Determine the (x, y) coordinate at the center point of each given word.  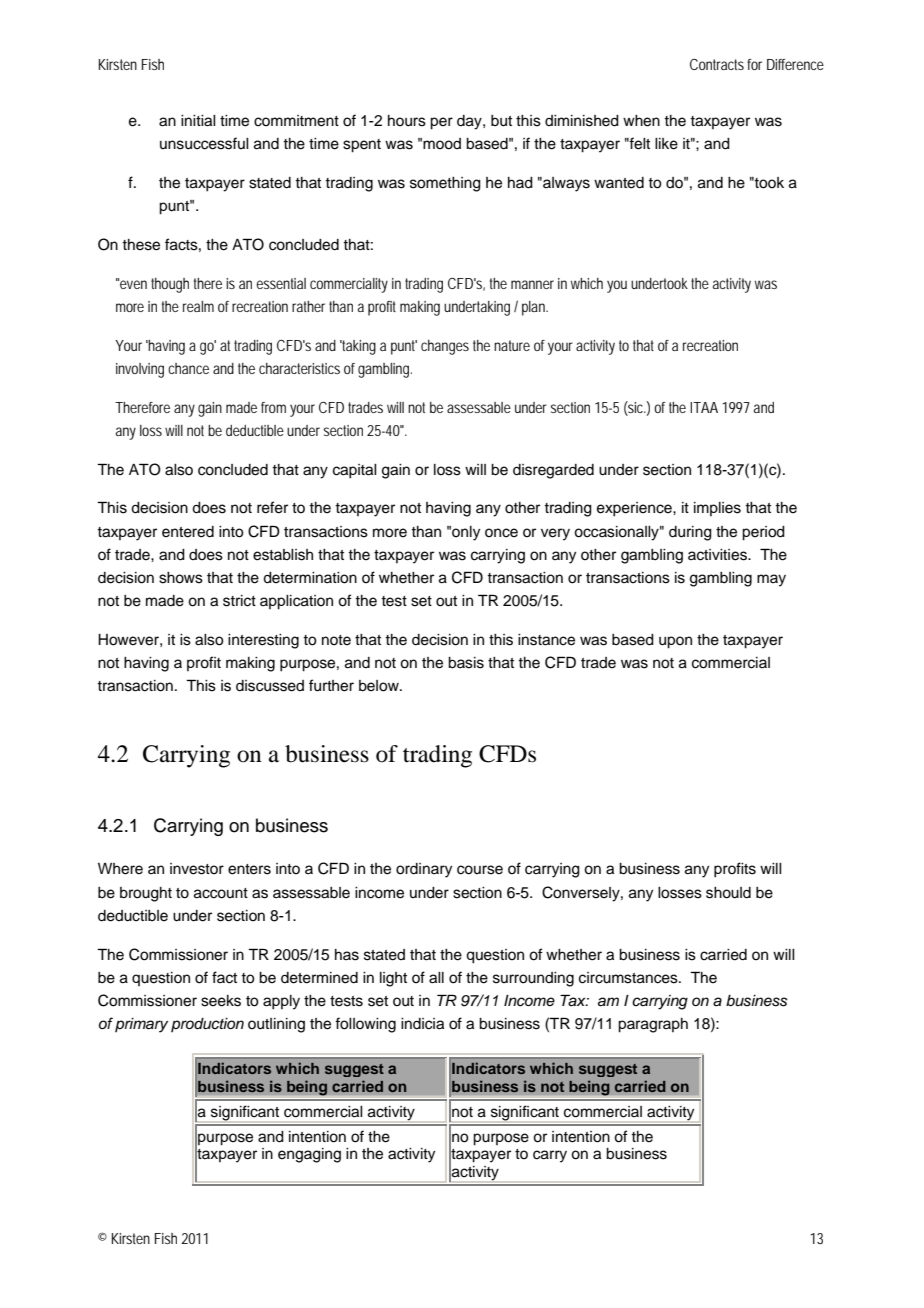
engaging (309, 1155)
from (273, 407)
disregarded (553, 471)
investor (197, 869)
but (501, 121)
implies (717, 509)
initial (198, 121)
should (728, 893)
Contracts (717, 64)
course (480, 870)
